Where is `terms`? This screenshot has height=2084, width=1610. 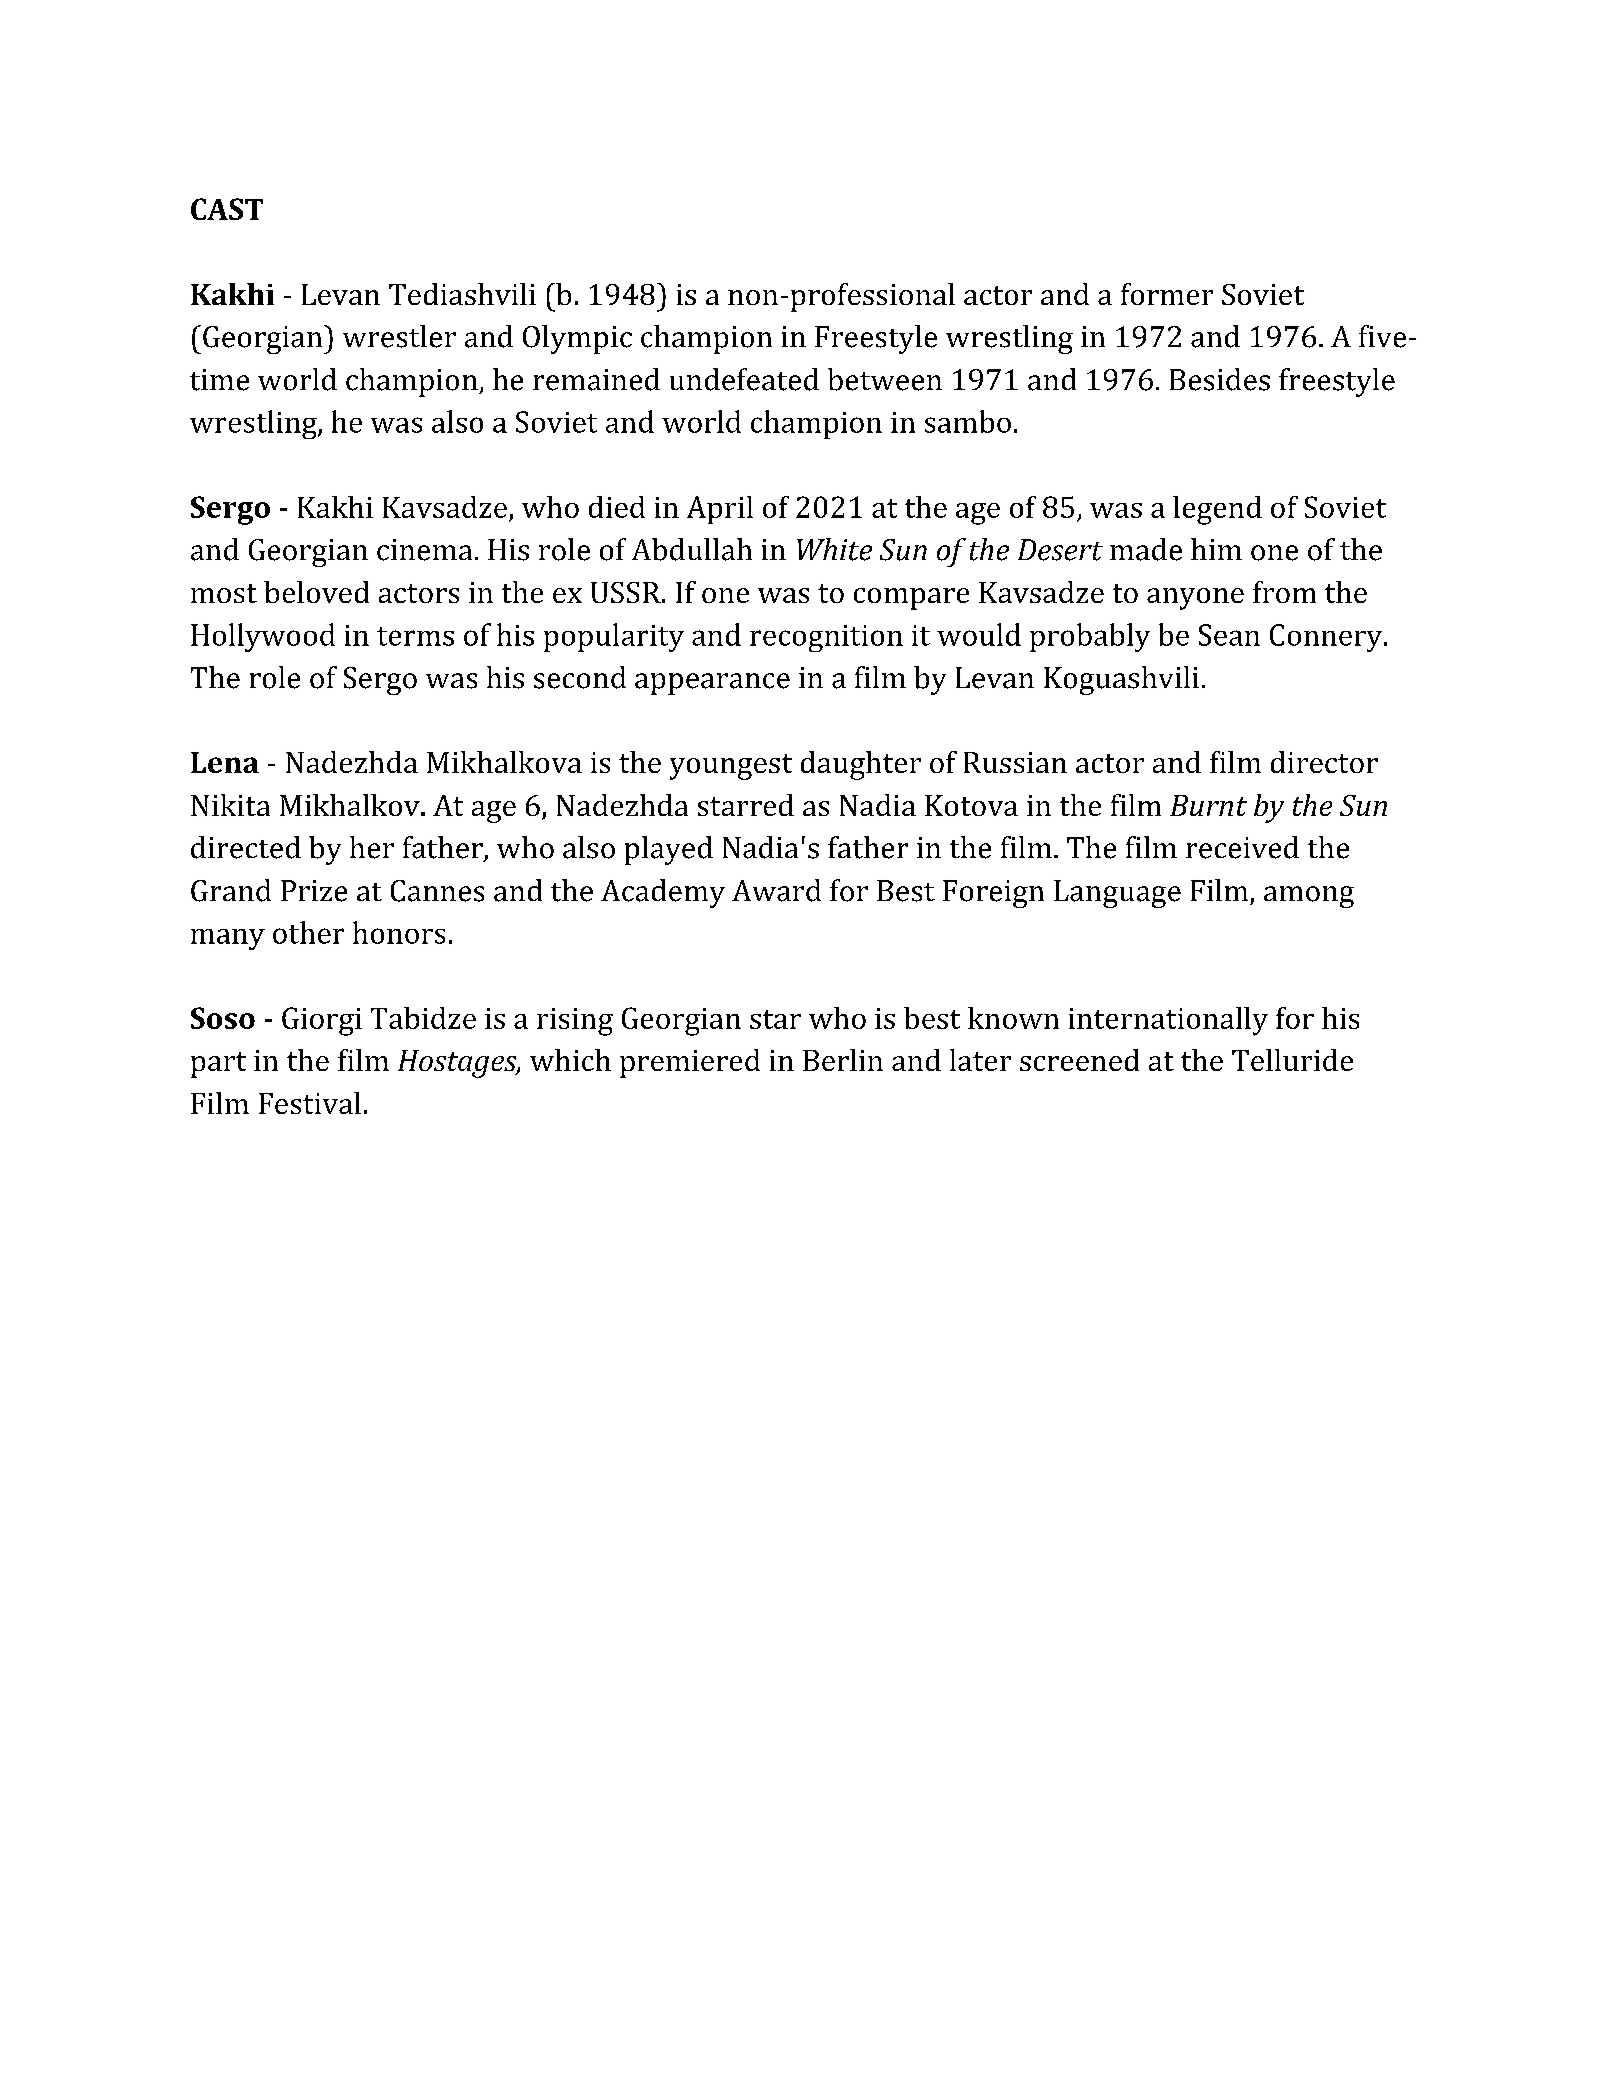 terms is located at coordinates (415, 636).
